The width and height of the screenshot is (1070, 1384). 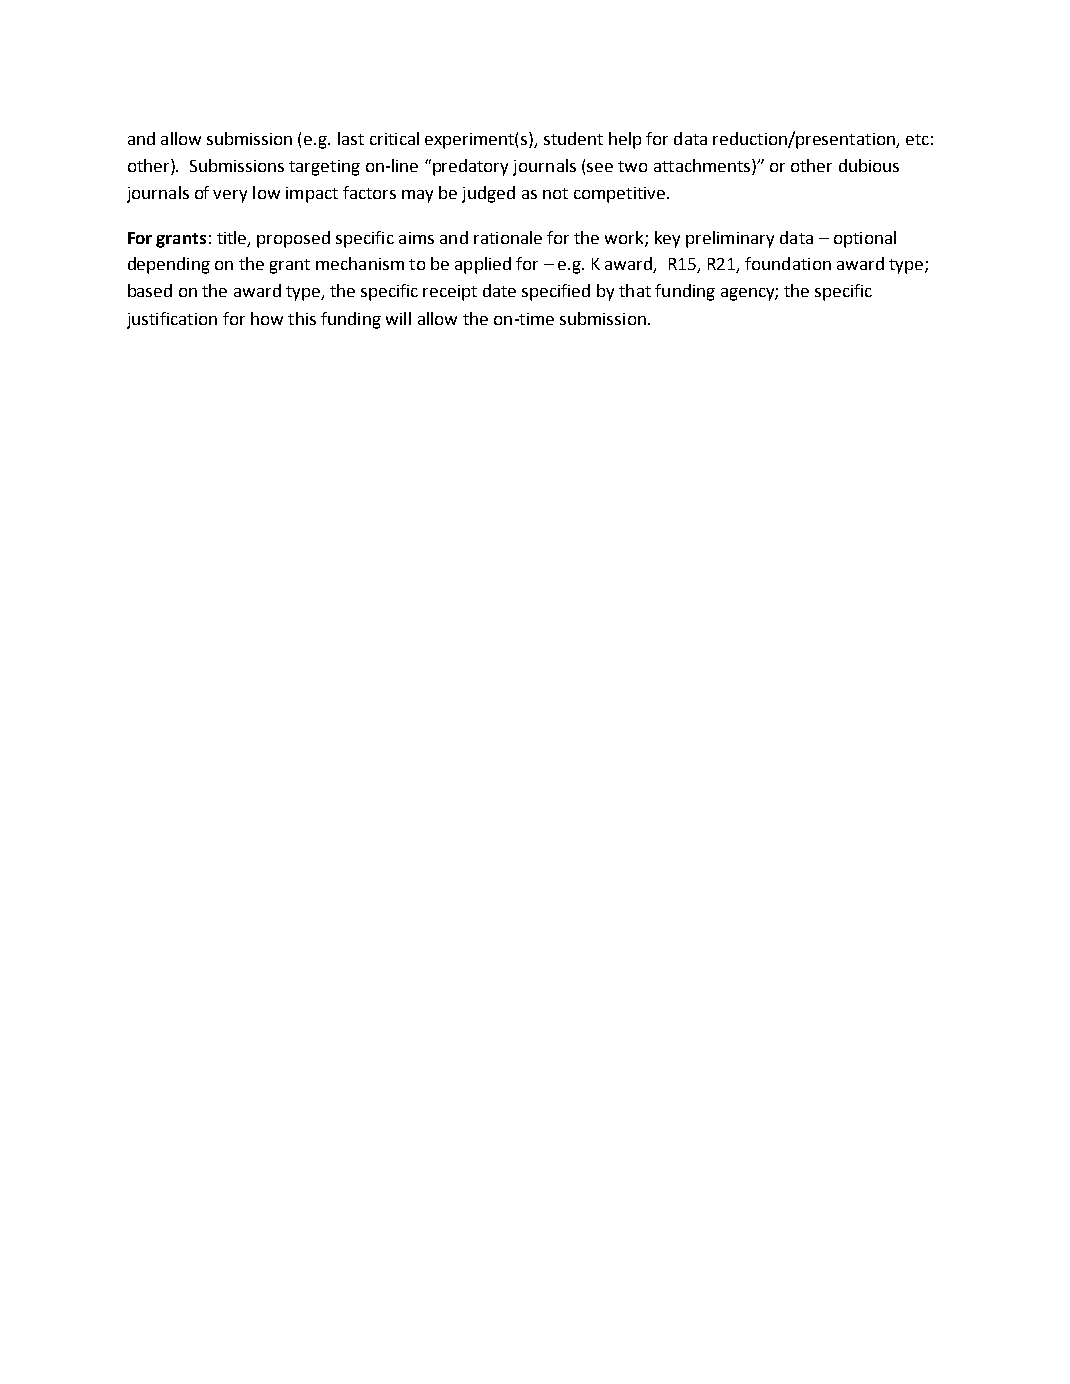 What do you see at coordinates (917, 139) in the screenshot?
I see `etc` at bounding box center [917, 139].
